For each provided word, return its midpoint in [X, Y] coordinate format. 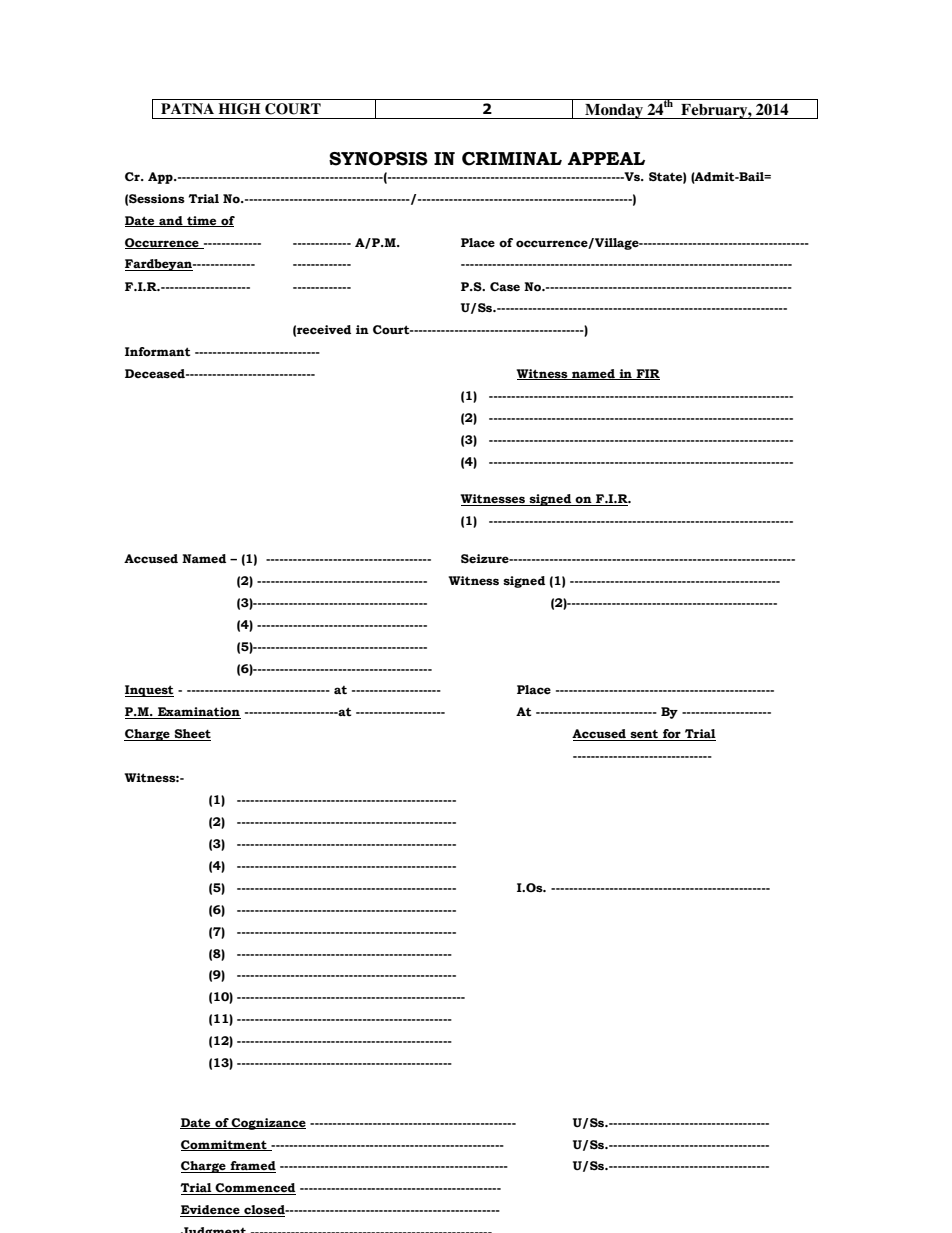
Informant [157, 351]
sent [644, 735]
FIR [647, 374]
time [202, 221]
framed [252, 1167]
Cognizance [268, 1124]
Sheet [191, 735]
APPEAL [606, 158]
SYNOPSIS [378, 159]
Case [505, 286]
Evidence [211, 1211]
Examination [198, 713]
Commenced [255, 1189]
